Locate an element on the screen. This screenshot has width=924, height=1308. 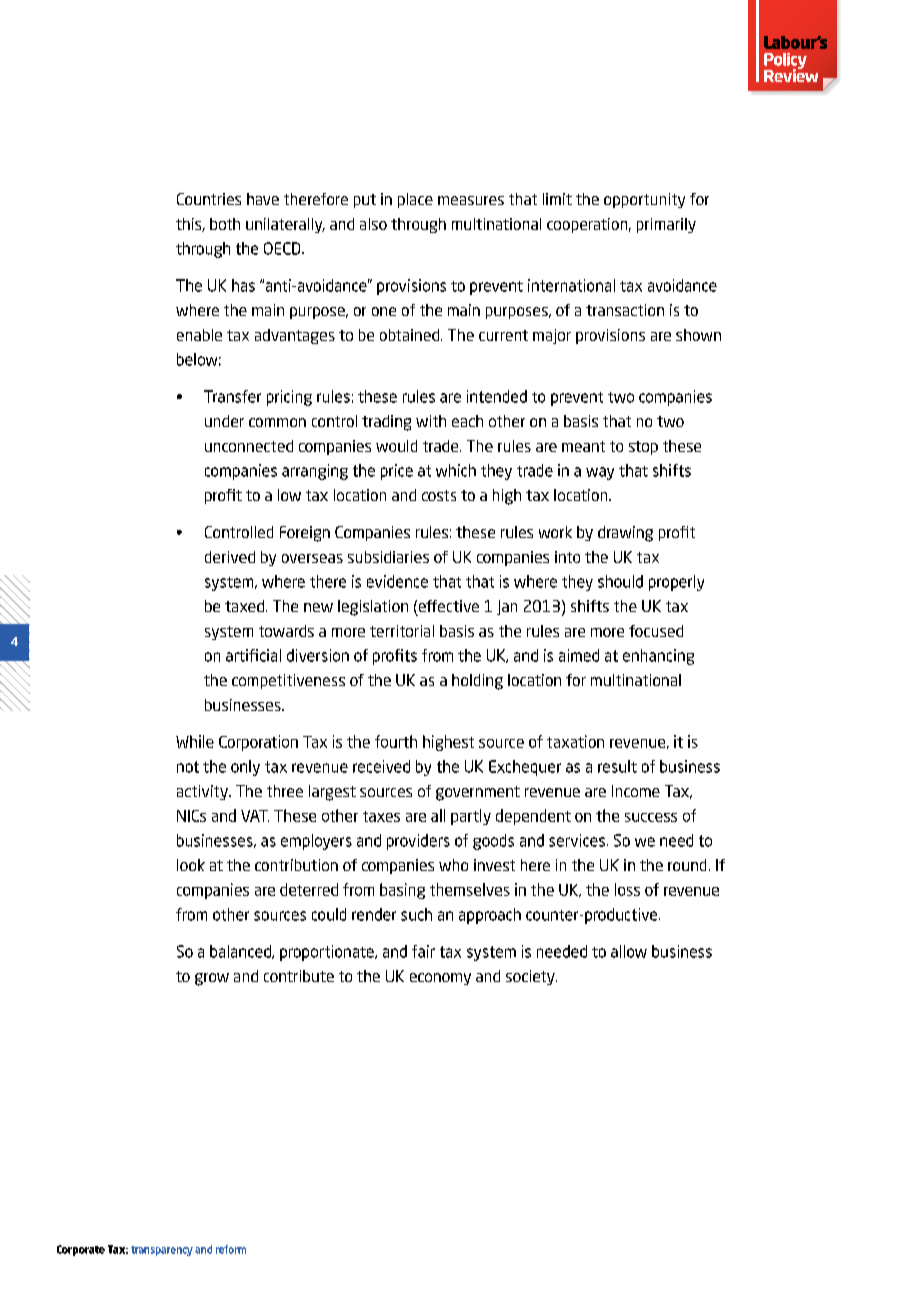
Countries is located at coordinates (209, 199).
